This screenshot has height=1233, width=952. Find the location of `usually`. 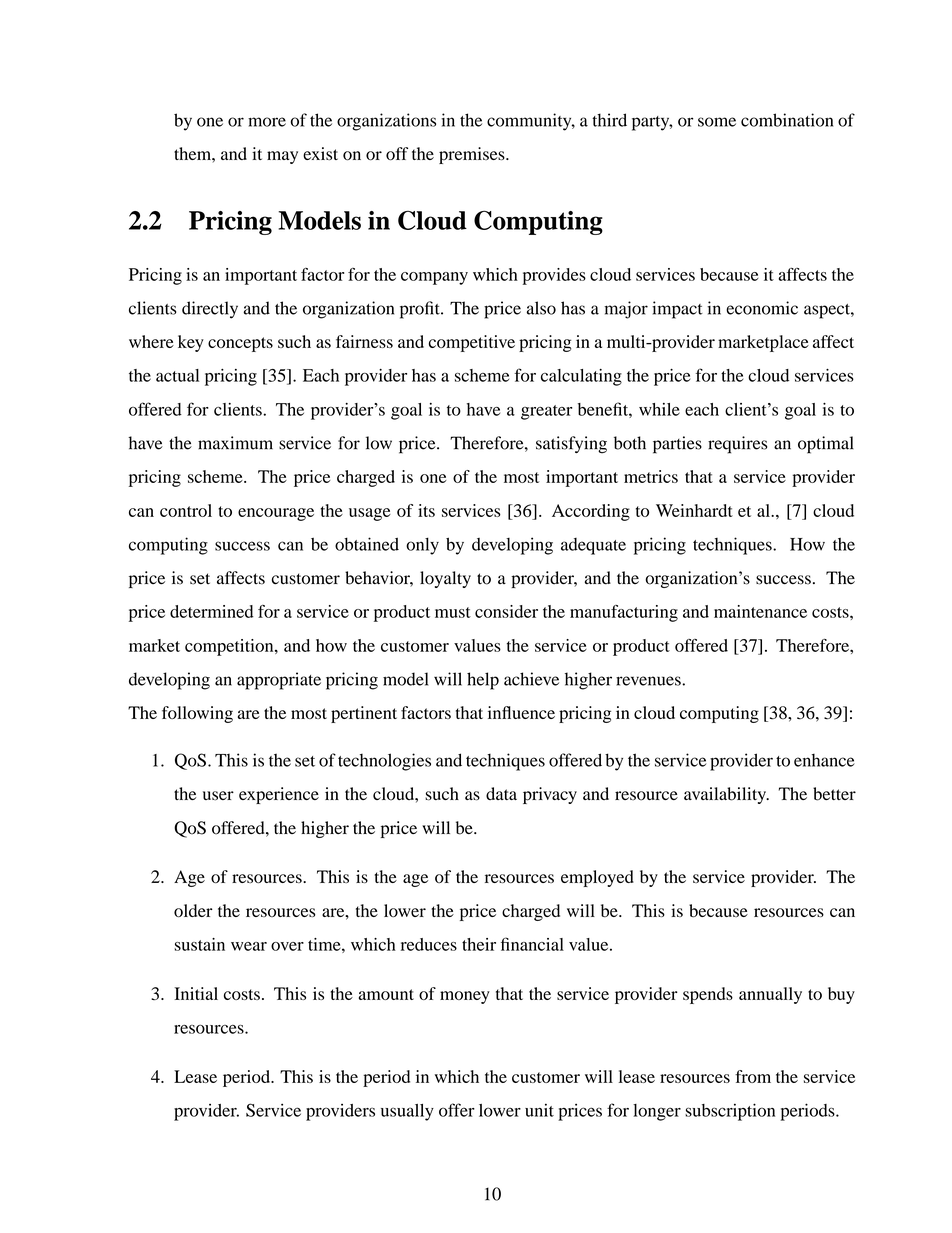

usually is located at coordinates (407, 1112).
